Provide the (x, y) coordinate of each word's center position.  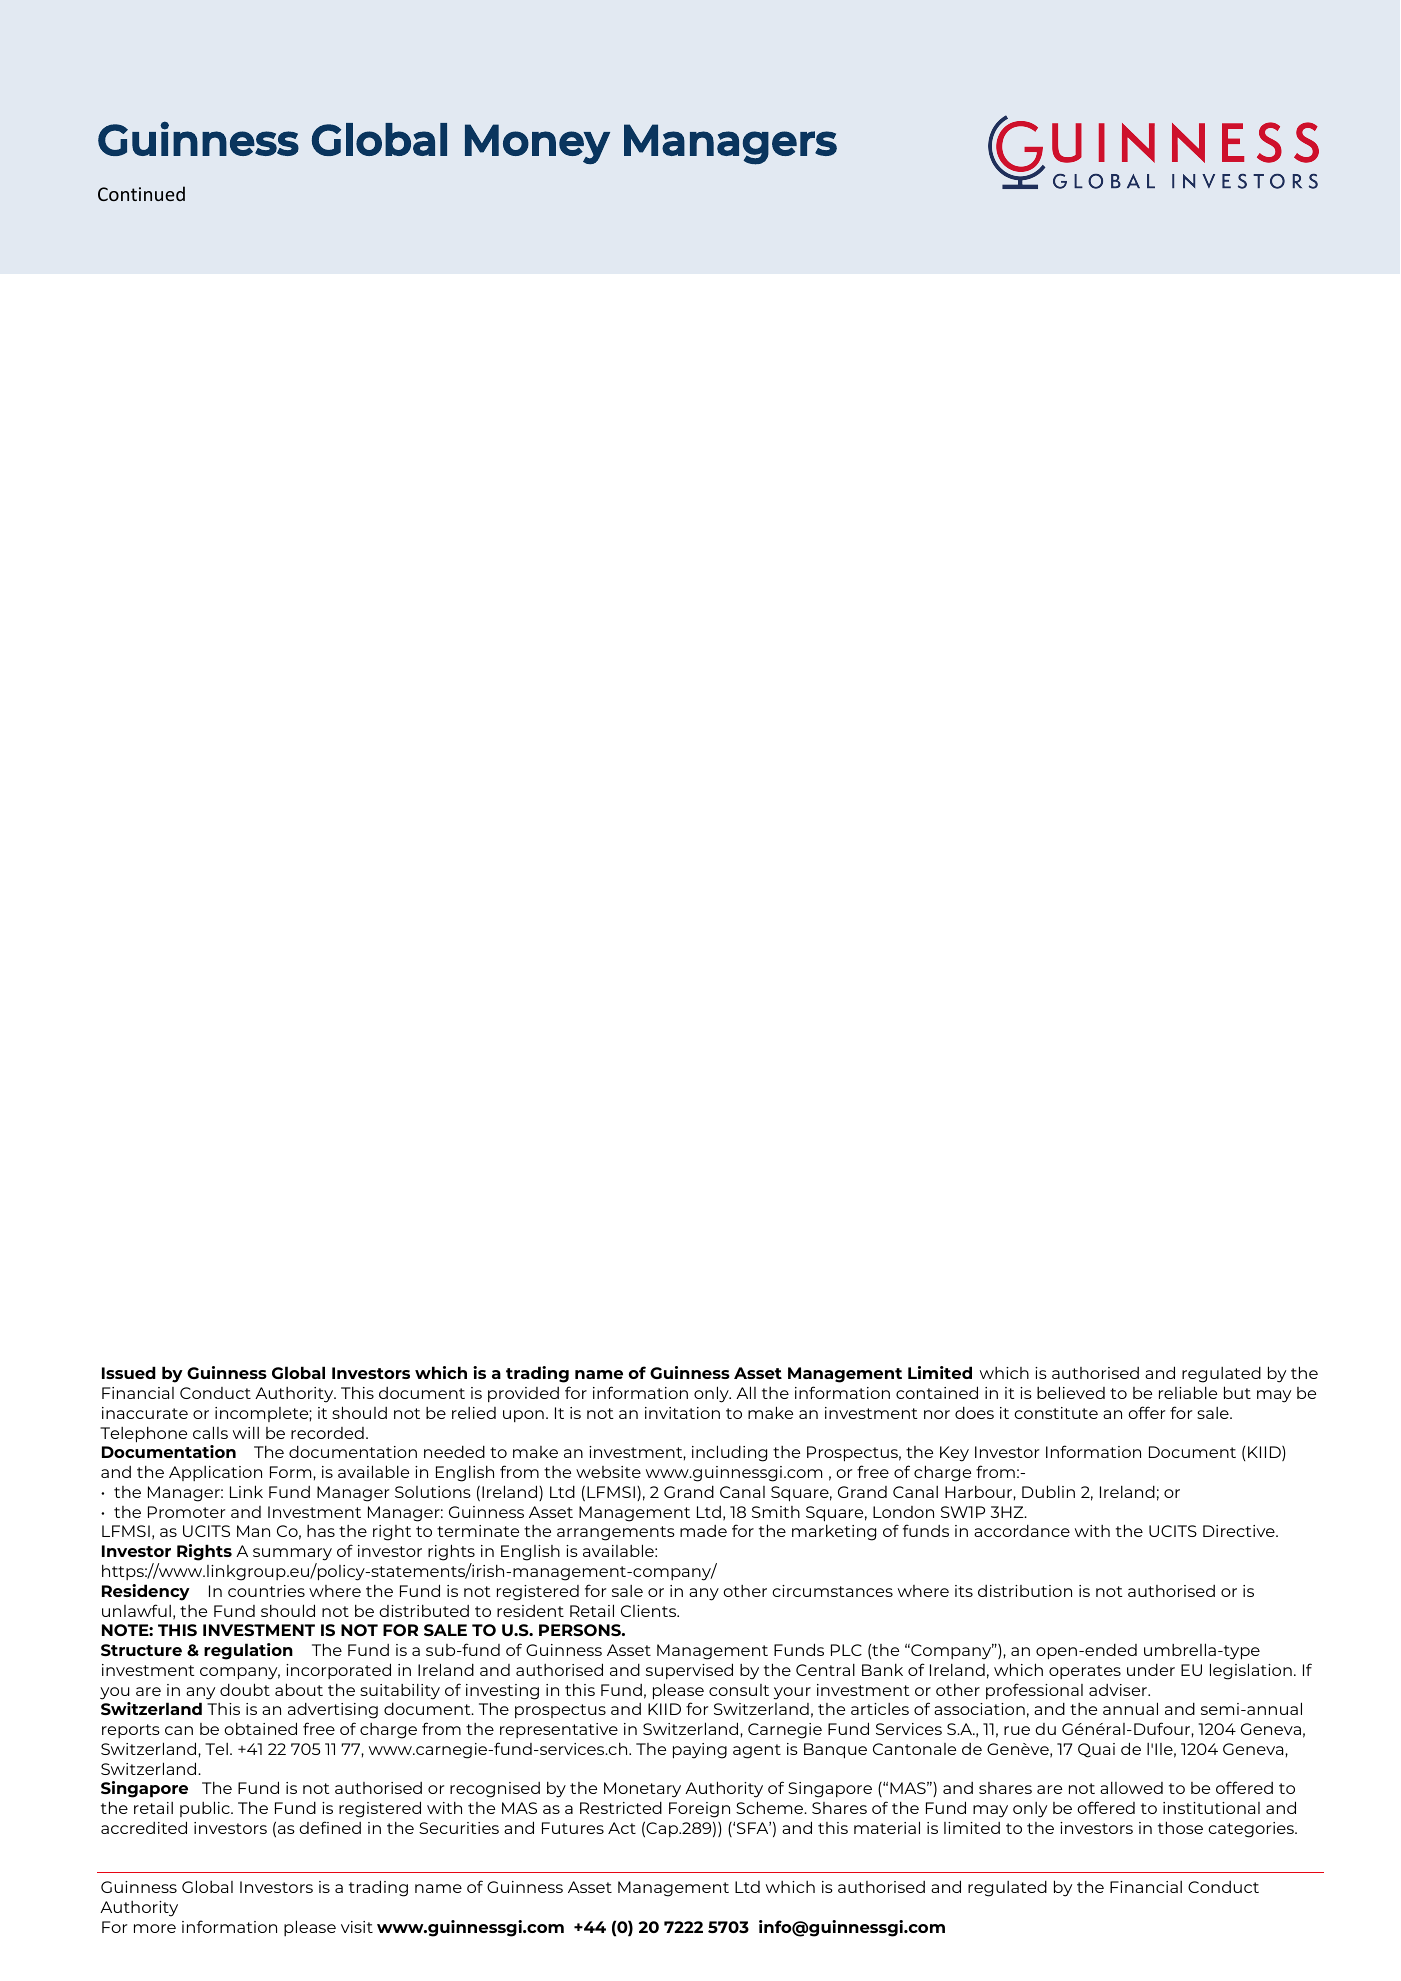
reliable (1188, 1392)
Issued (129, 1372)
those (1180, 1827)
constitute (1056, 1413)
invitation (682, 1413)
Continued (141, 193)
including (729, 1453)
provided (523, 1394)
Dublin (1048, 1491)
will (246, 1432)
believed (1071, 1392)
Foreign (699, 1810)
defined (330, 1827)
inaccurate (145, 1413)
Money (537, 144)
